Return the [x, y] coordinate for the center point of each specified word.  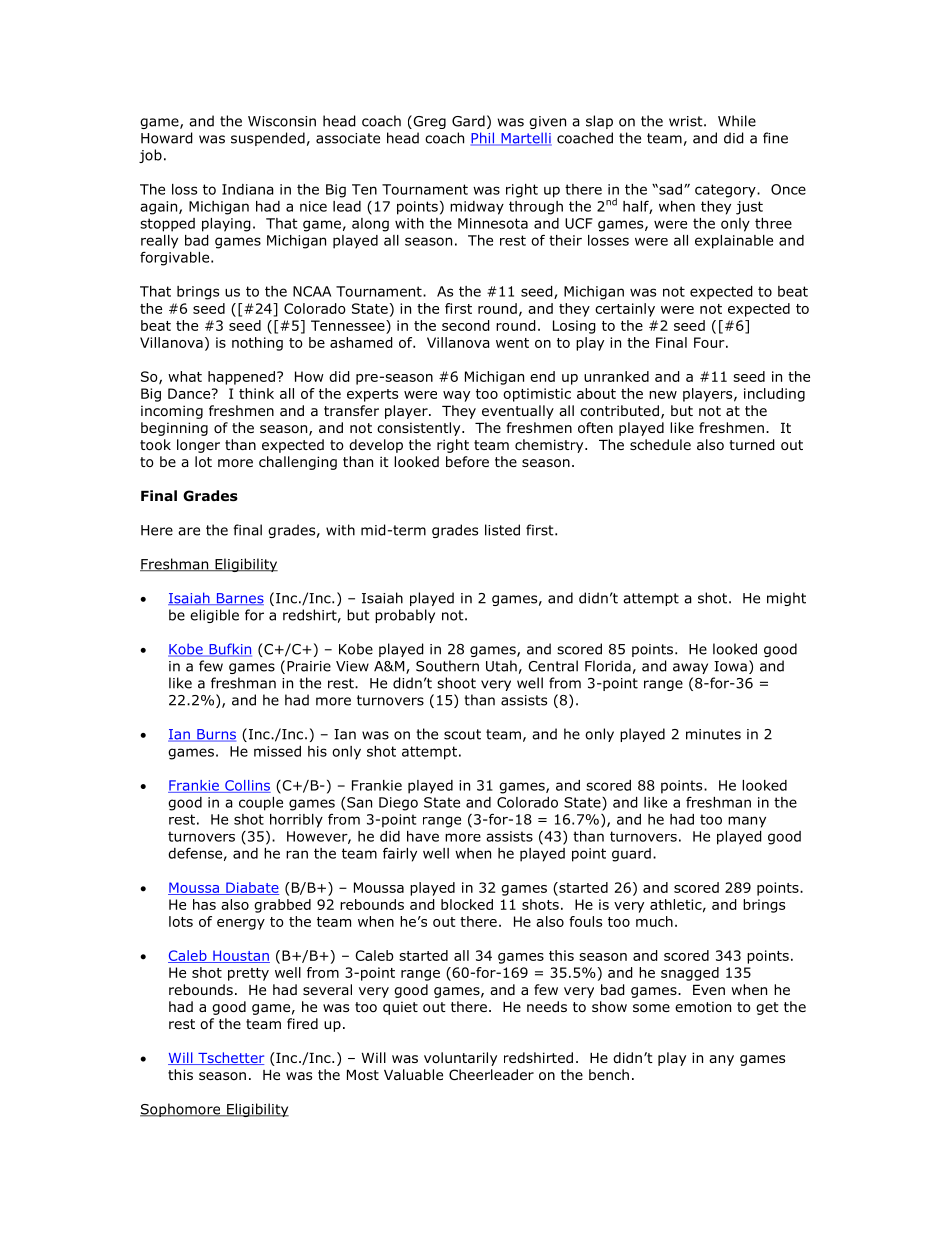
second [466, 325]
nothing [257, 344]
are [189, 531]
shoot [456, 683]
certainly [625, 310]
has [204, 904]
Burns [215, 735]
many [747, 822]
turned [752, 445]
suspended [268, 139]
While [737, 121]
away [690, 668]
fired [302, 1023]
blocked [467, 904]
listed [502, 530]
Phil [483, 139]
